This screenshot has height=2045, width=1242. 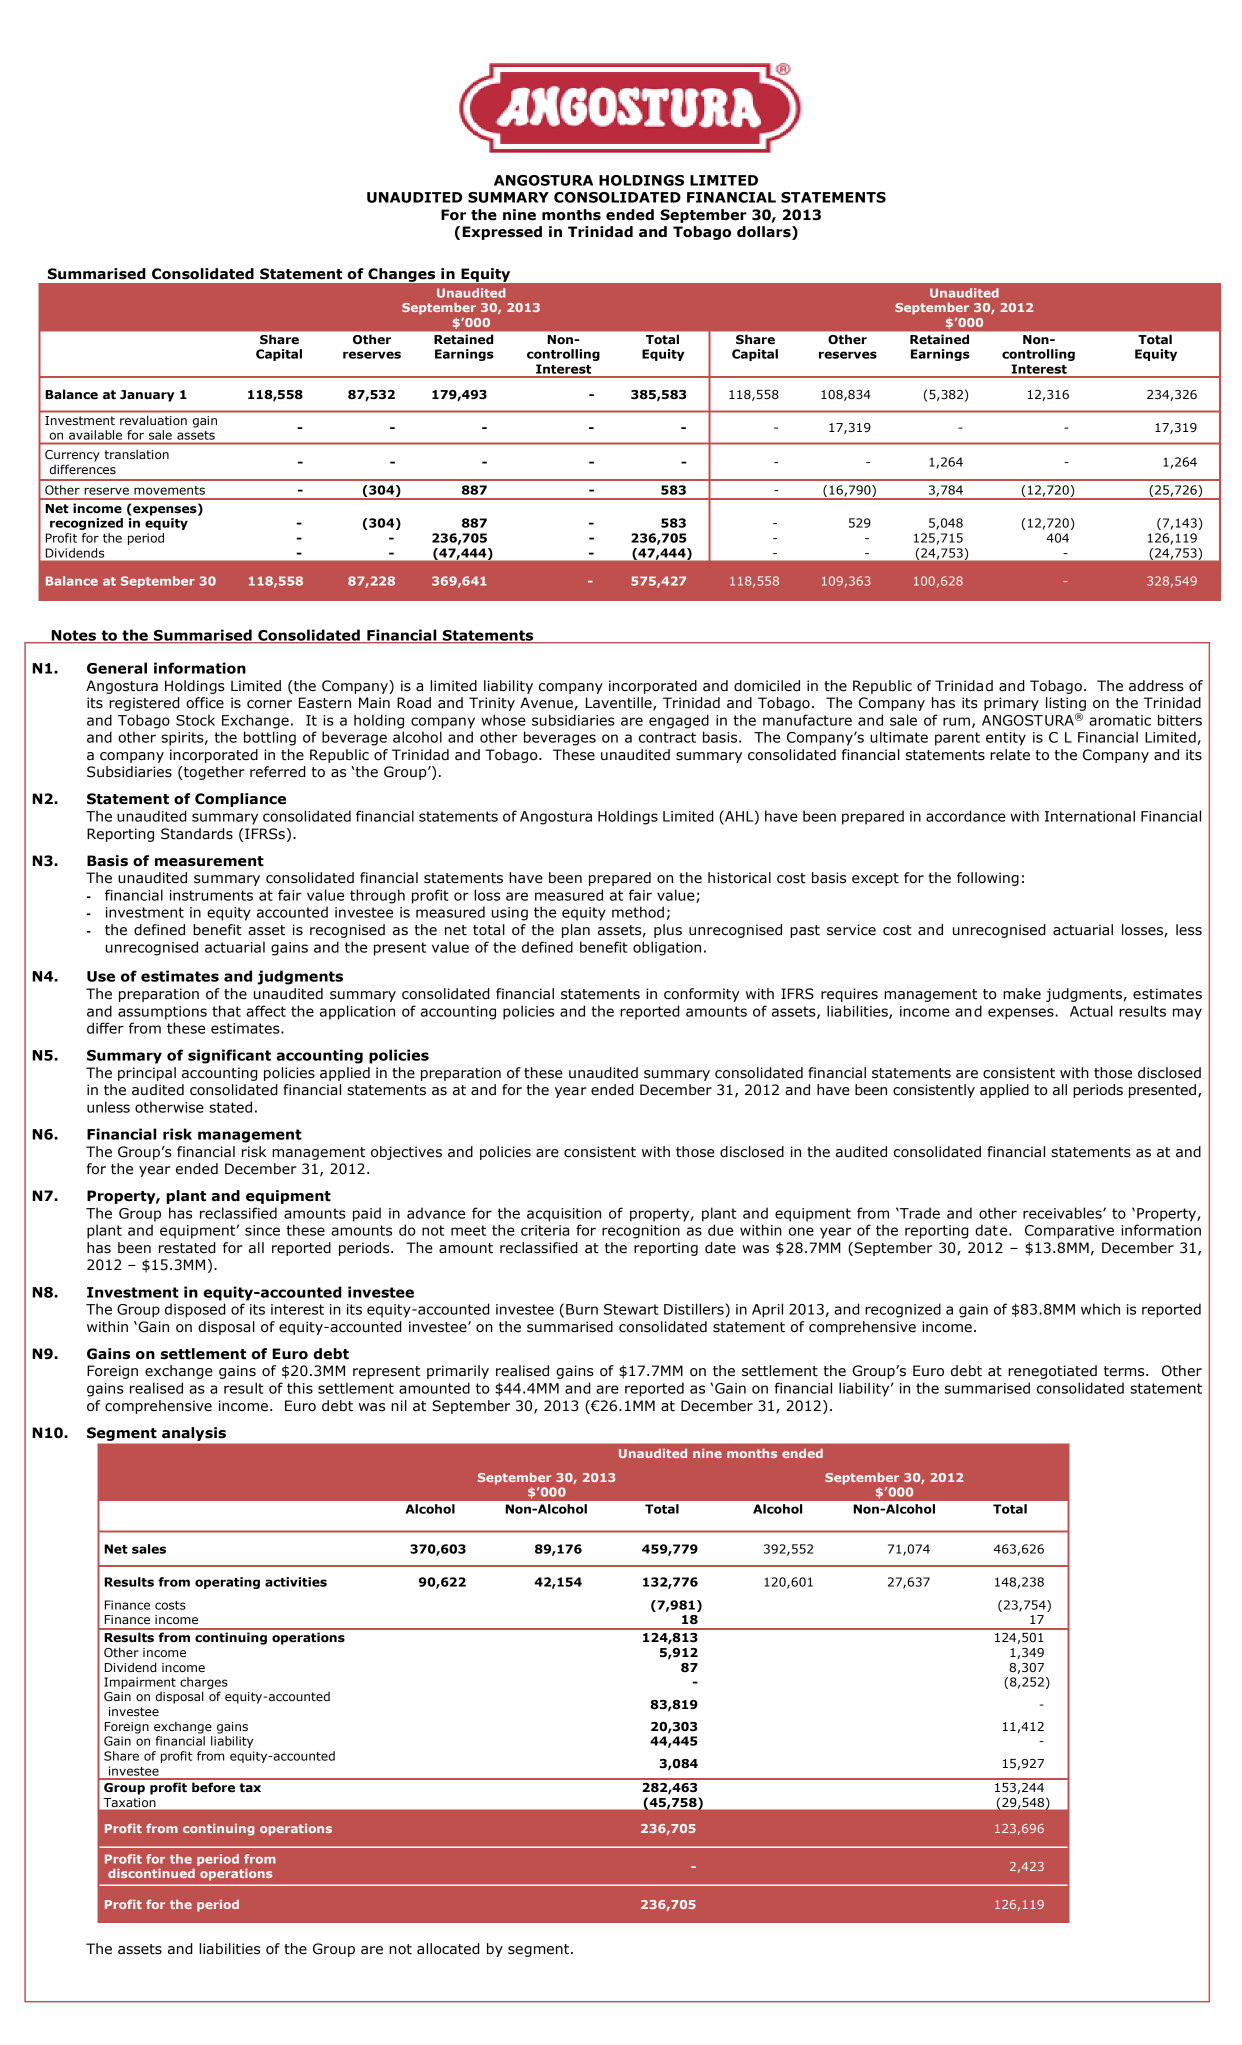 What do you see at coordinates (667, 737) in the screenshot?
I see `contract` at bounding box center [667, 737].
